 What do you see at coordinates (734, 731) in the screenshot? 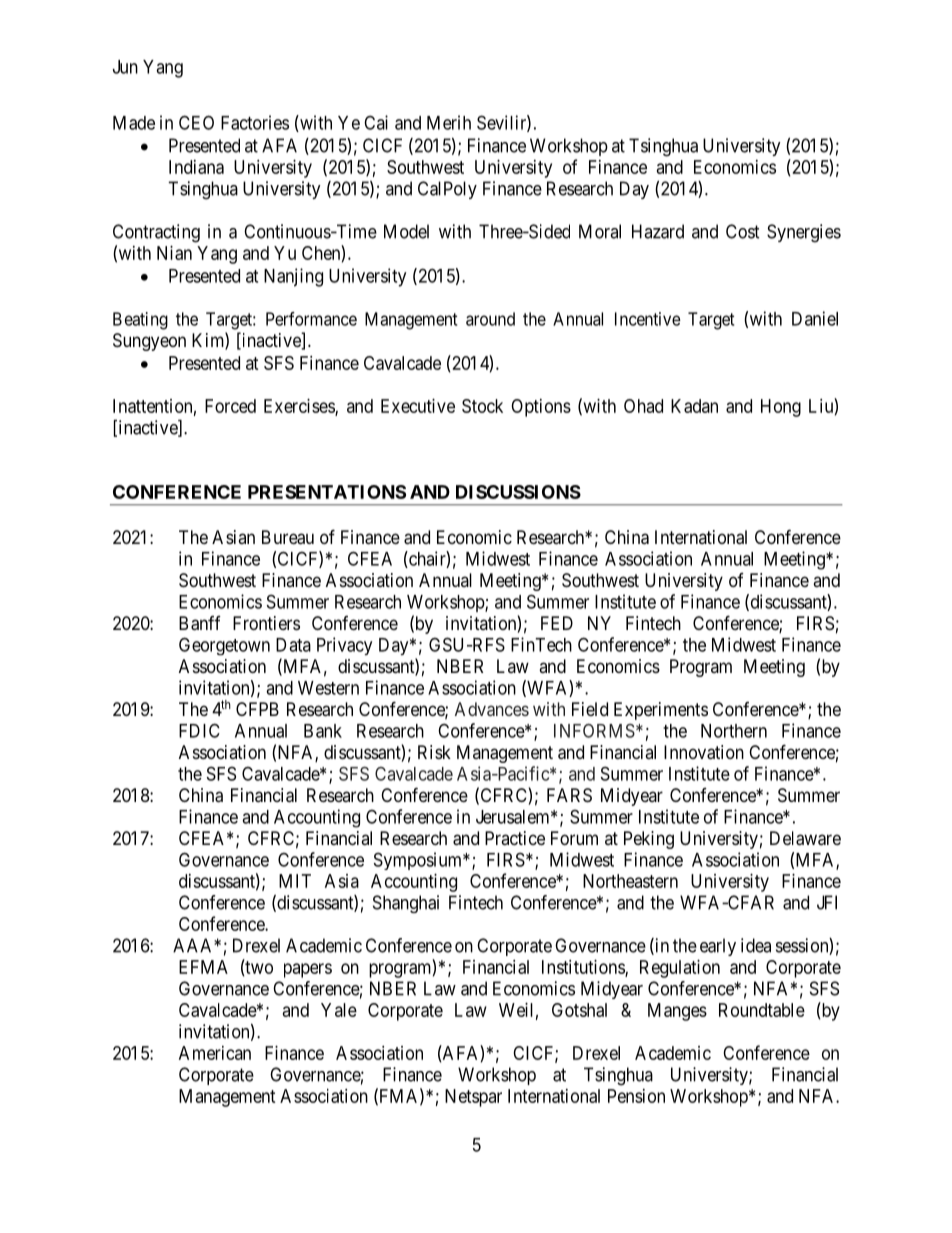
I see `Northern` at bounding box center [734, 731].
